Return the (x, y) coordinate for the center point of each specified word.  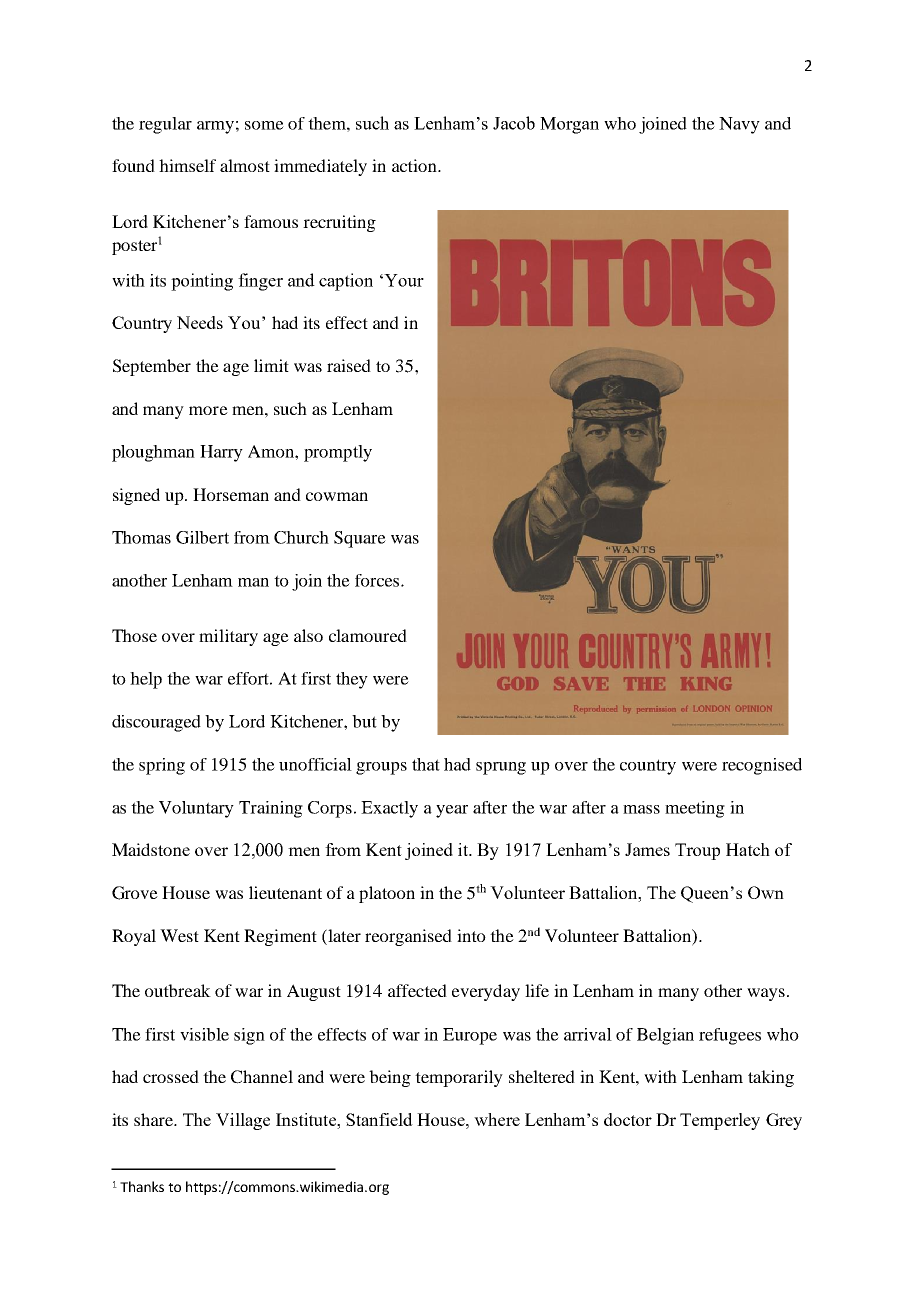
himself (187, 165)
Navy (739, 125)
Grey (784, 1121)
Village (243, 1121)
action (415, 165)
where (497, 1119)
